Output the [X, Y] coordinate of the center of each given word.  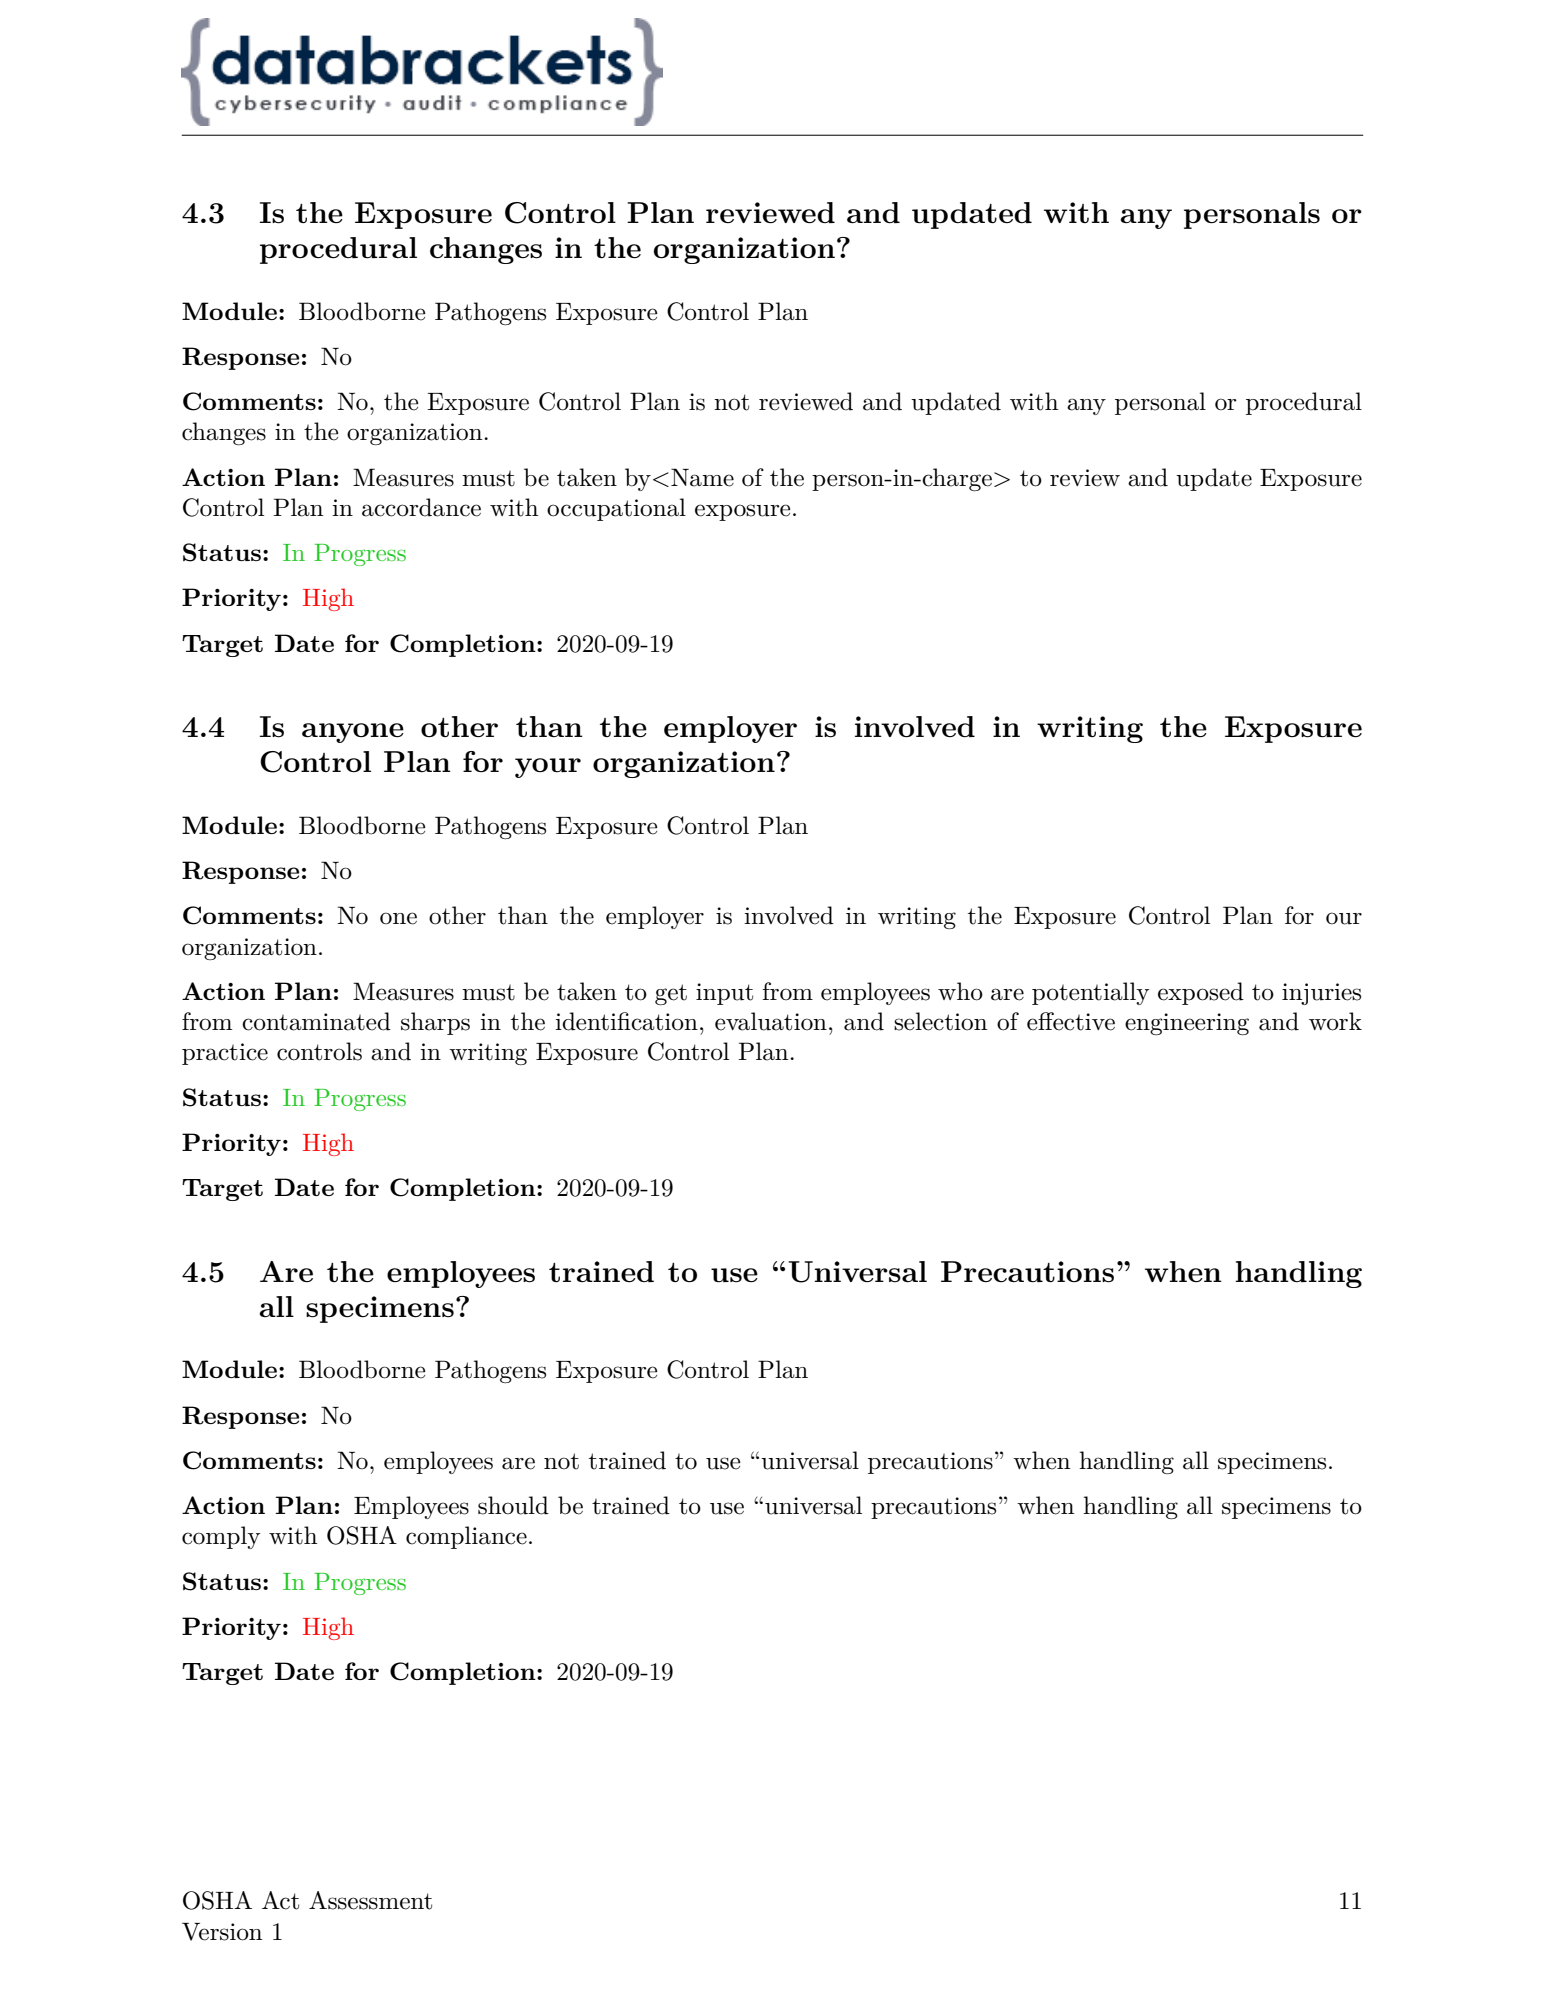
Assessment [370, 1900]
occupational [616, 509]
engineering [1187, 1024]
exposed [1201, 993]
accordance [421, 507]
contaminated [316, 1021]
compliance [466, 1537]
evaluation [771, 1021]
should [513, 1505]
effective [1071, 1021]
